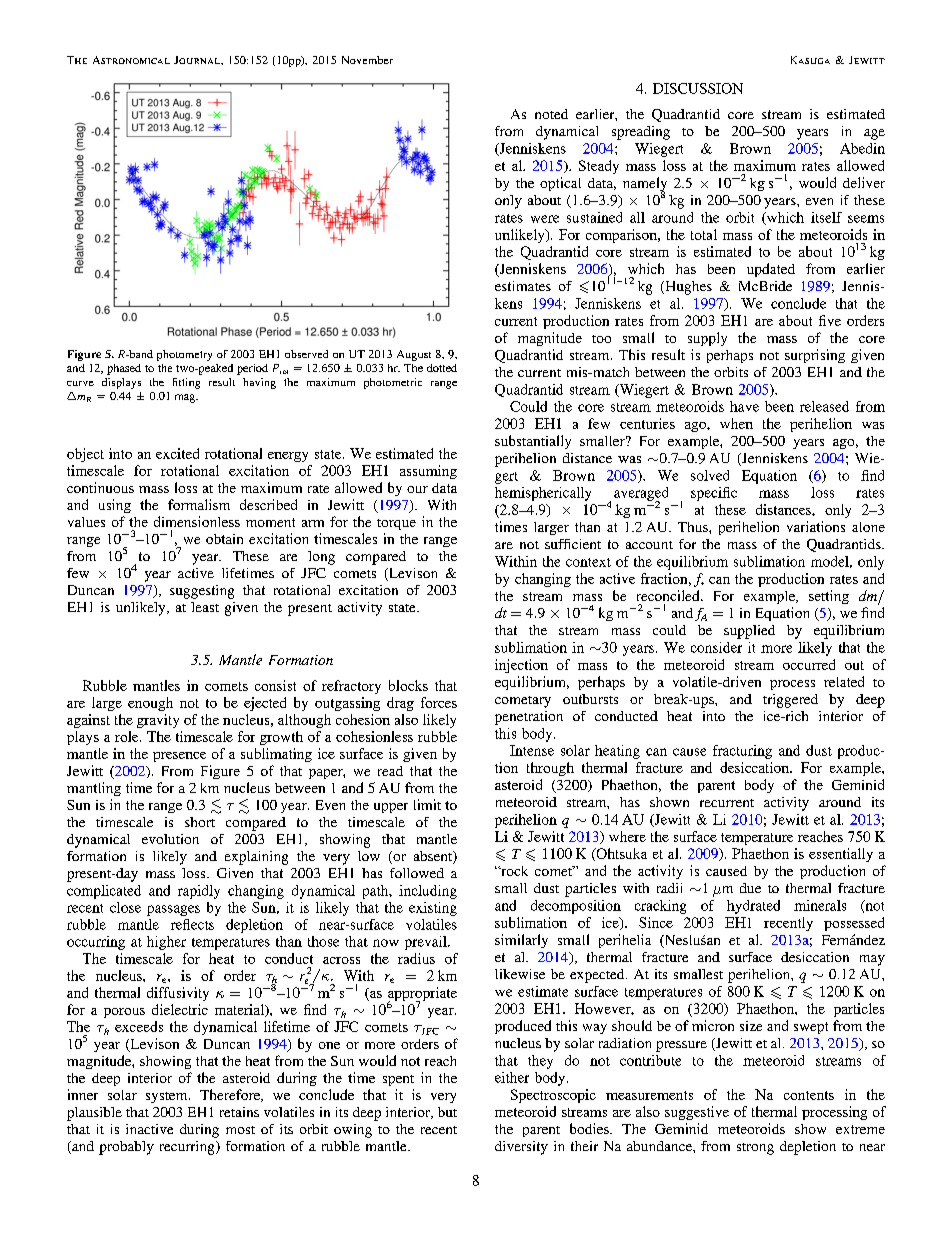 The width and height of the page is (952, 1233). I want to click on assuming, so click(428, 472).
